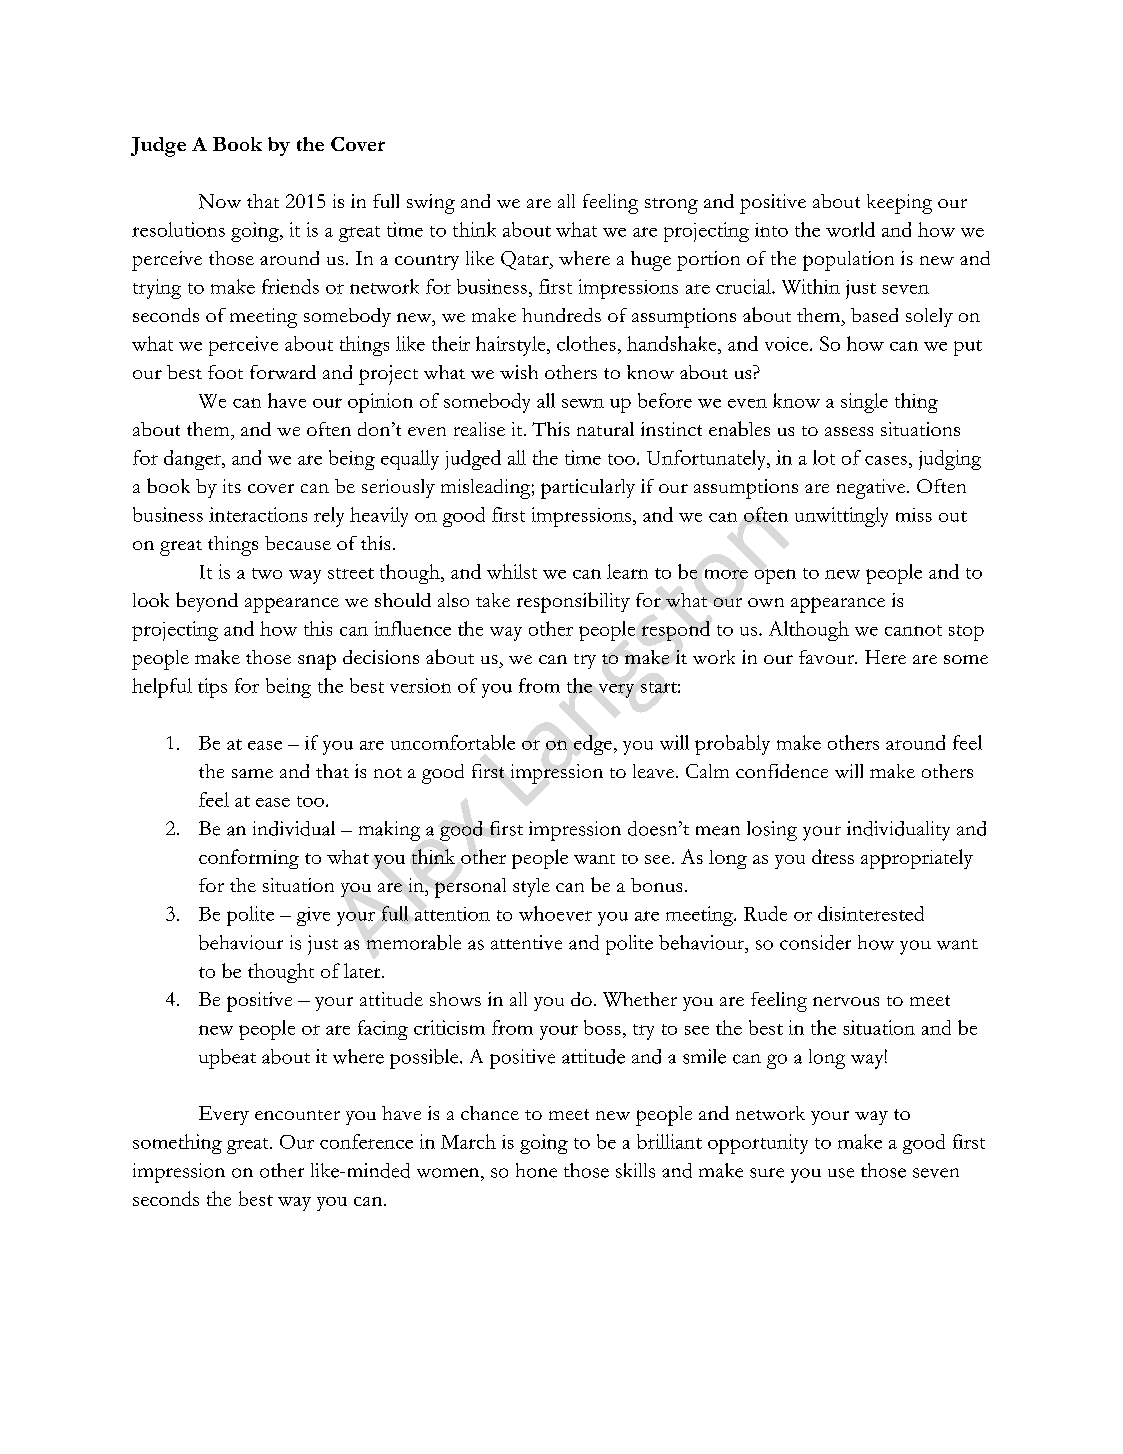 Image resolution: width=1123 pixels, height=1454 pixels. Describe the element at coordinates (593, 745) in the image. I see `edge` at that location.
